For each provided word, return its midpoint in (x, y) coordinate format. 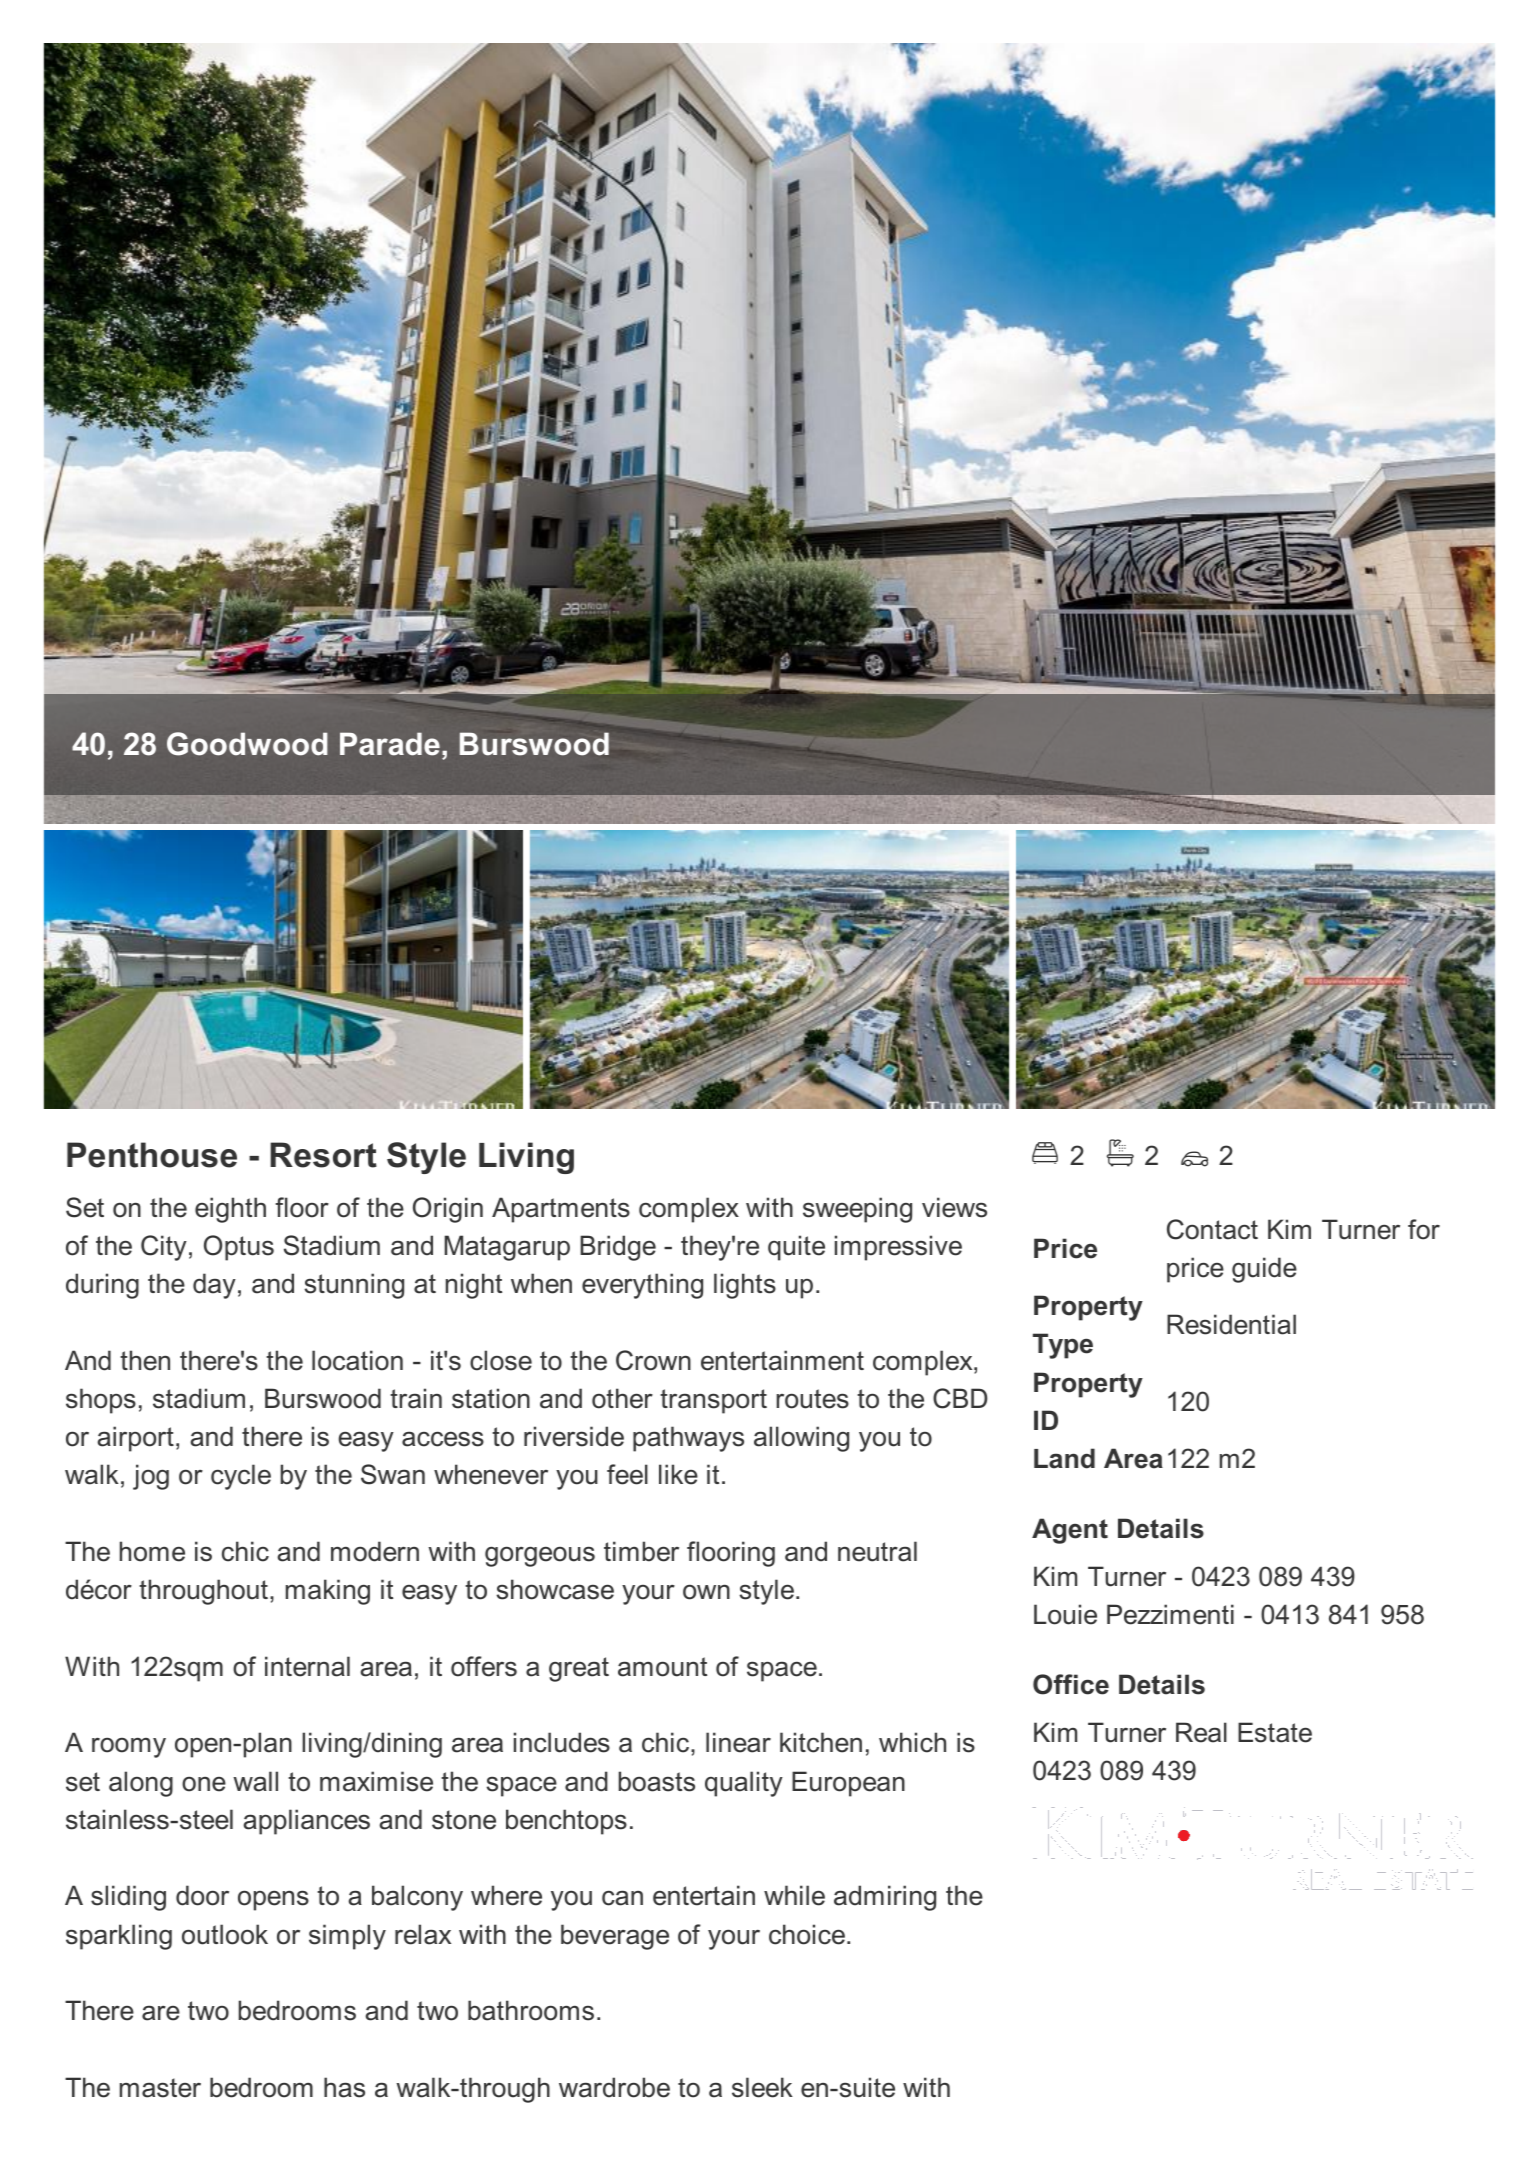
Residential (1231, 1324)
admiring (885, 1898)
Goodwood (247, 744)
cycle (241, 1477)
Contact (1212, 1229)
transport (713, 1401)
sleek (762, 2087)
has (344, 2087)
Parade (390, 744)
